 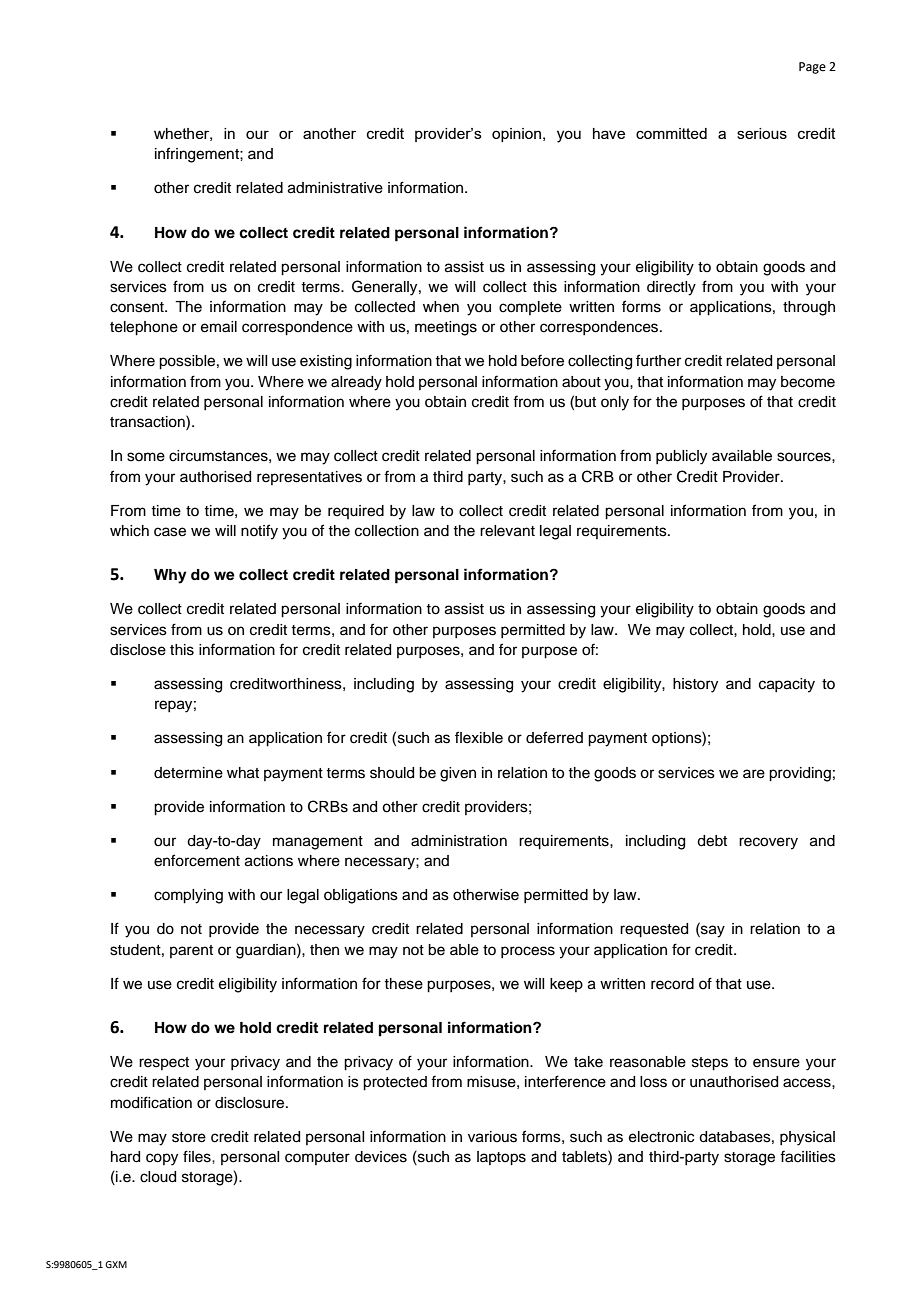 I want to click on infringement, so click(x=198, y=155).
